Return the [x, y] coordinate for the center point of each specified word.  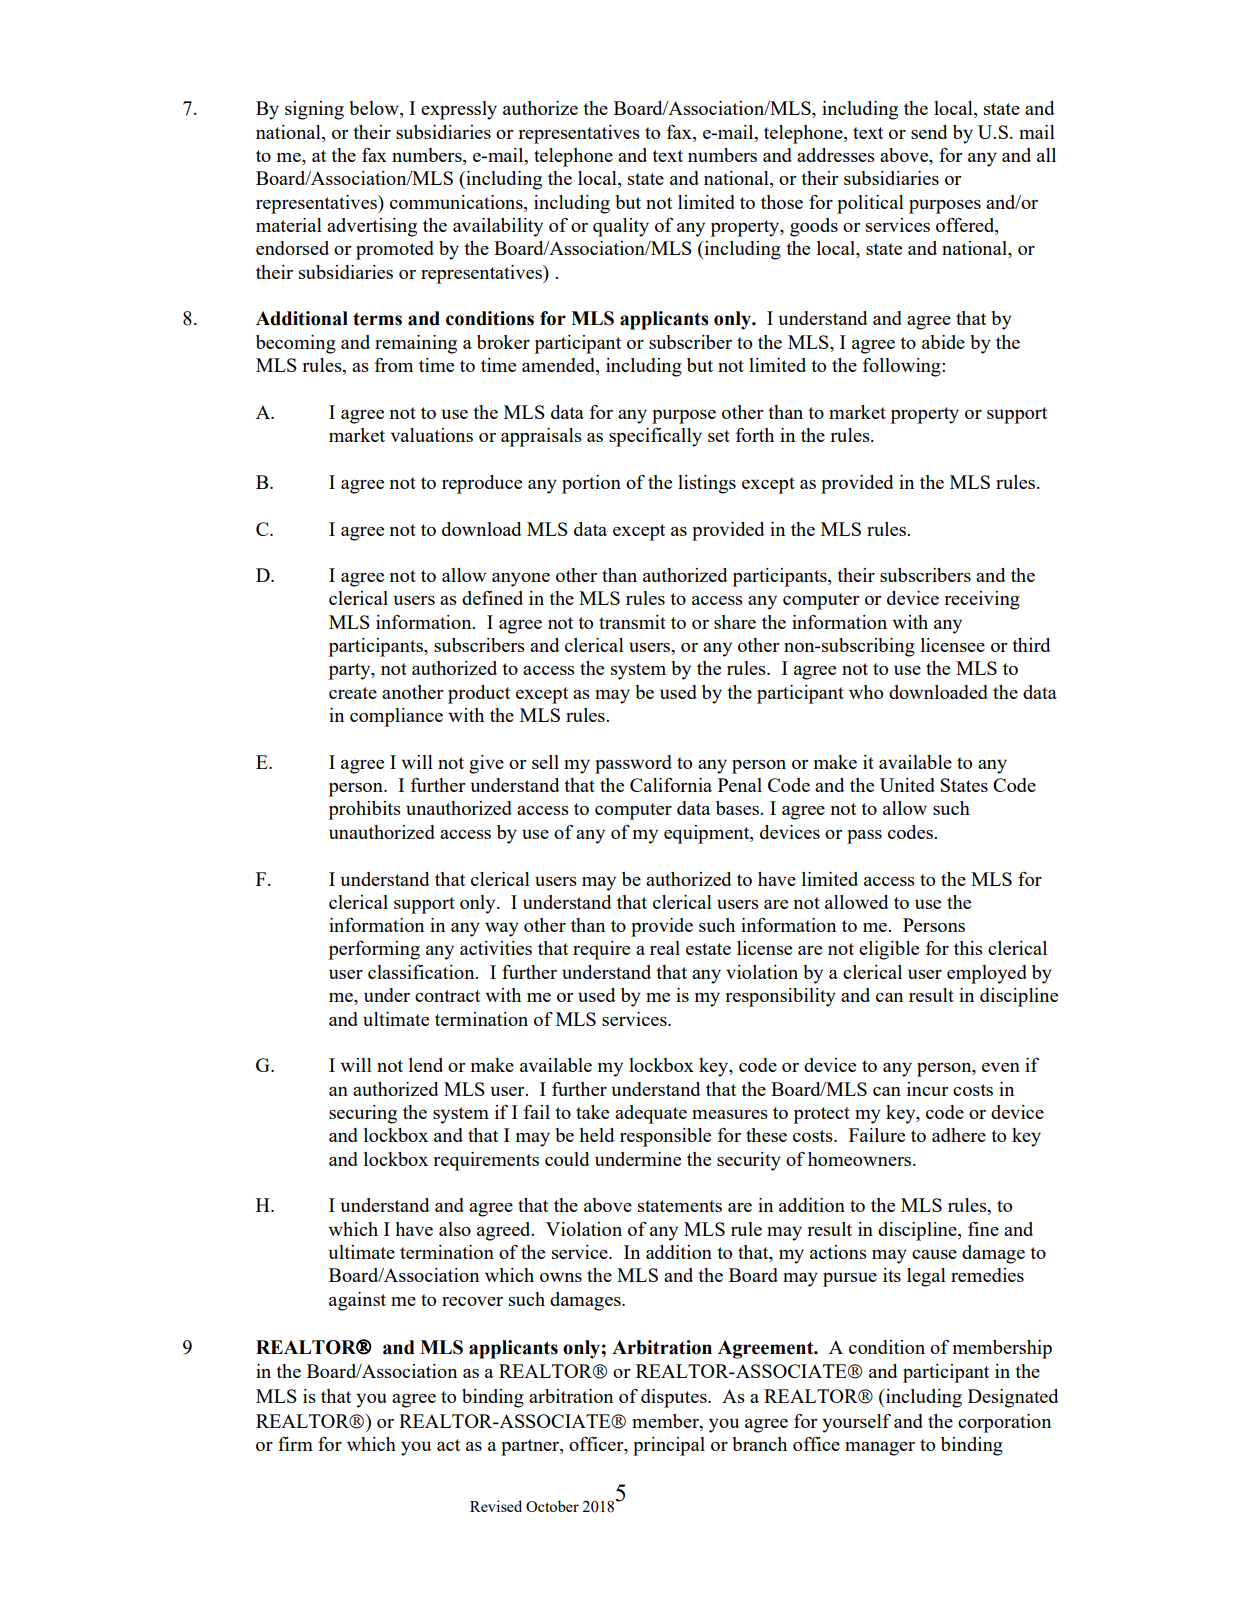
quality [621, 227]
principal [669, 1446]
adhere [959, 1135]
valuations [432, 435]
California [671, 785]
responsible [665, 1137]
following [903, 367]
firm [295, 1444]
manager [880, 1449]
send [929, 132]
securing [363, 1114]
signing [314, 110]
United [907, 785]
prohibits [365, 810]
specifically [655, 437]
